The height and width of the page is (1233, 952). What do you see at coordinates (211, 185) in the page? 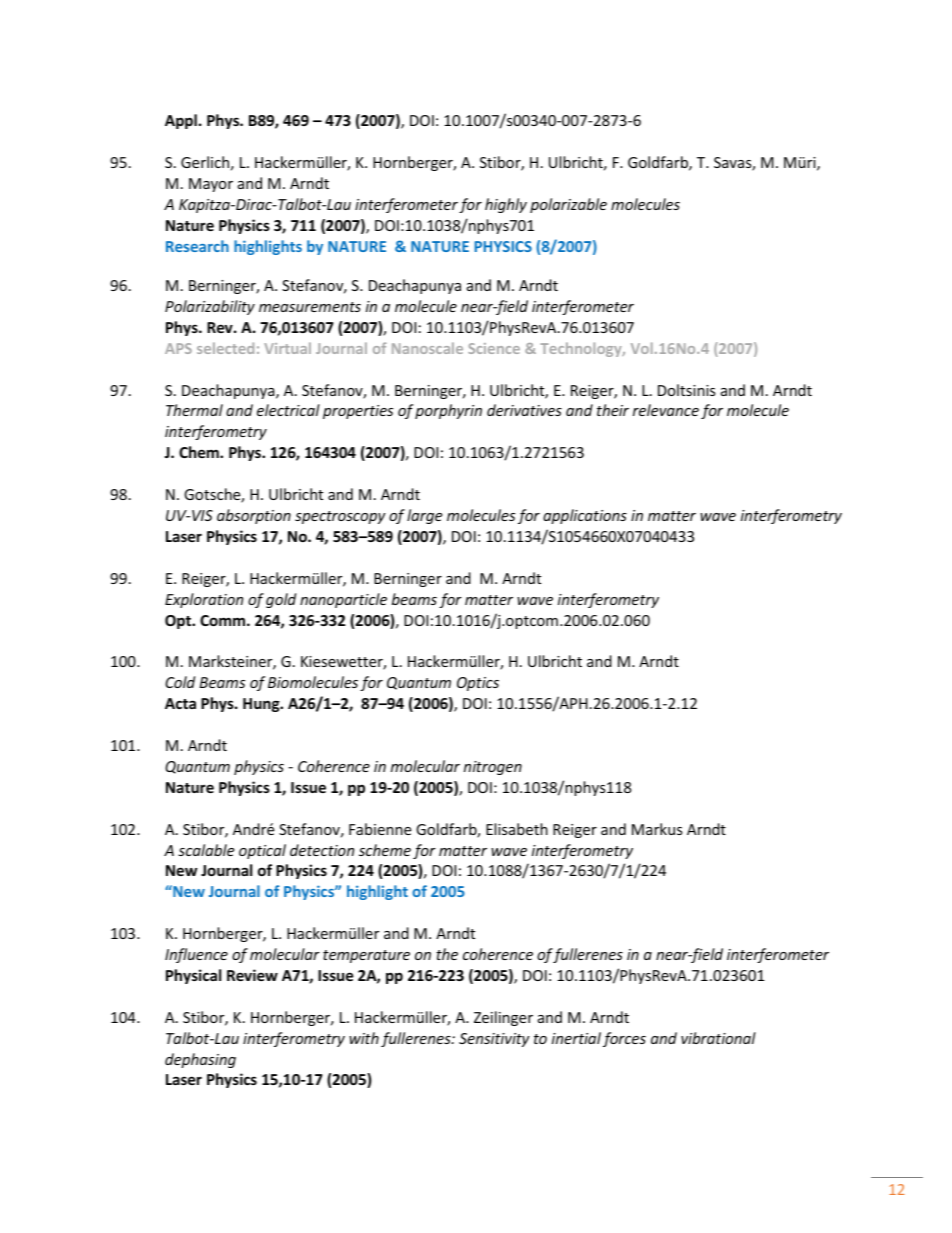
I see `Mayor` at bounding box center [211, 185].
